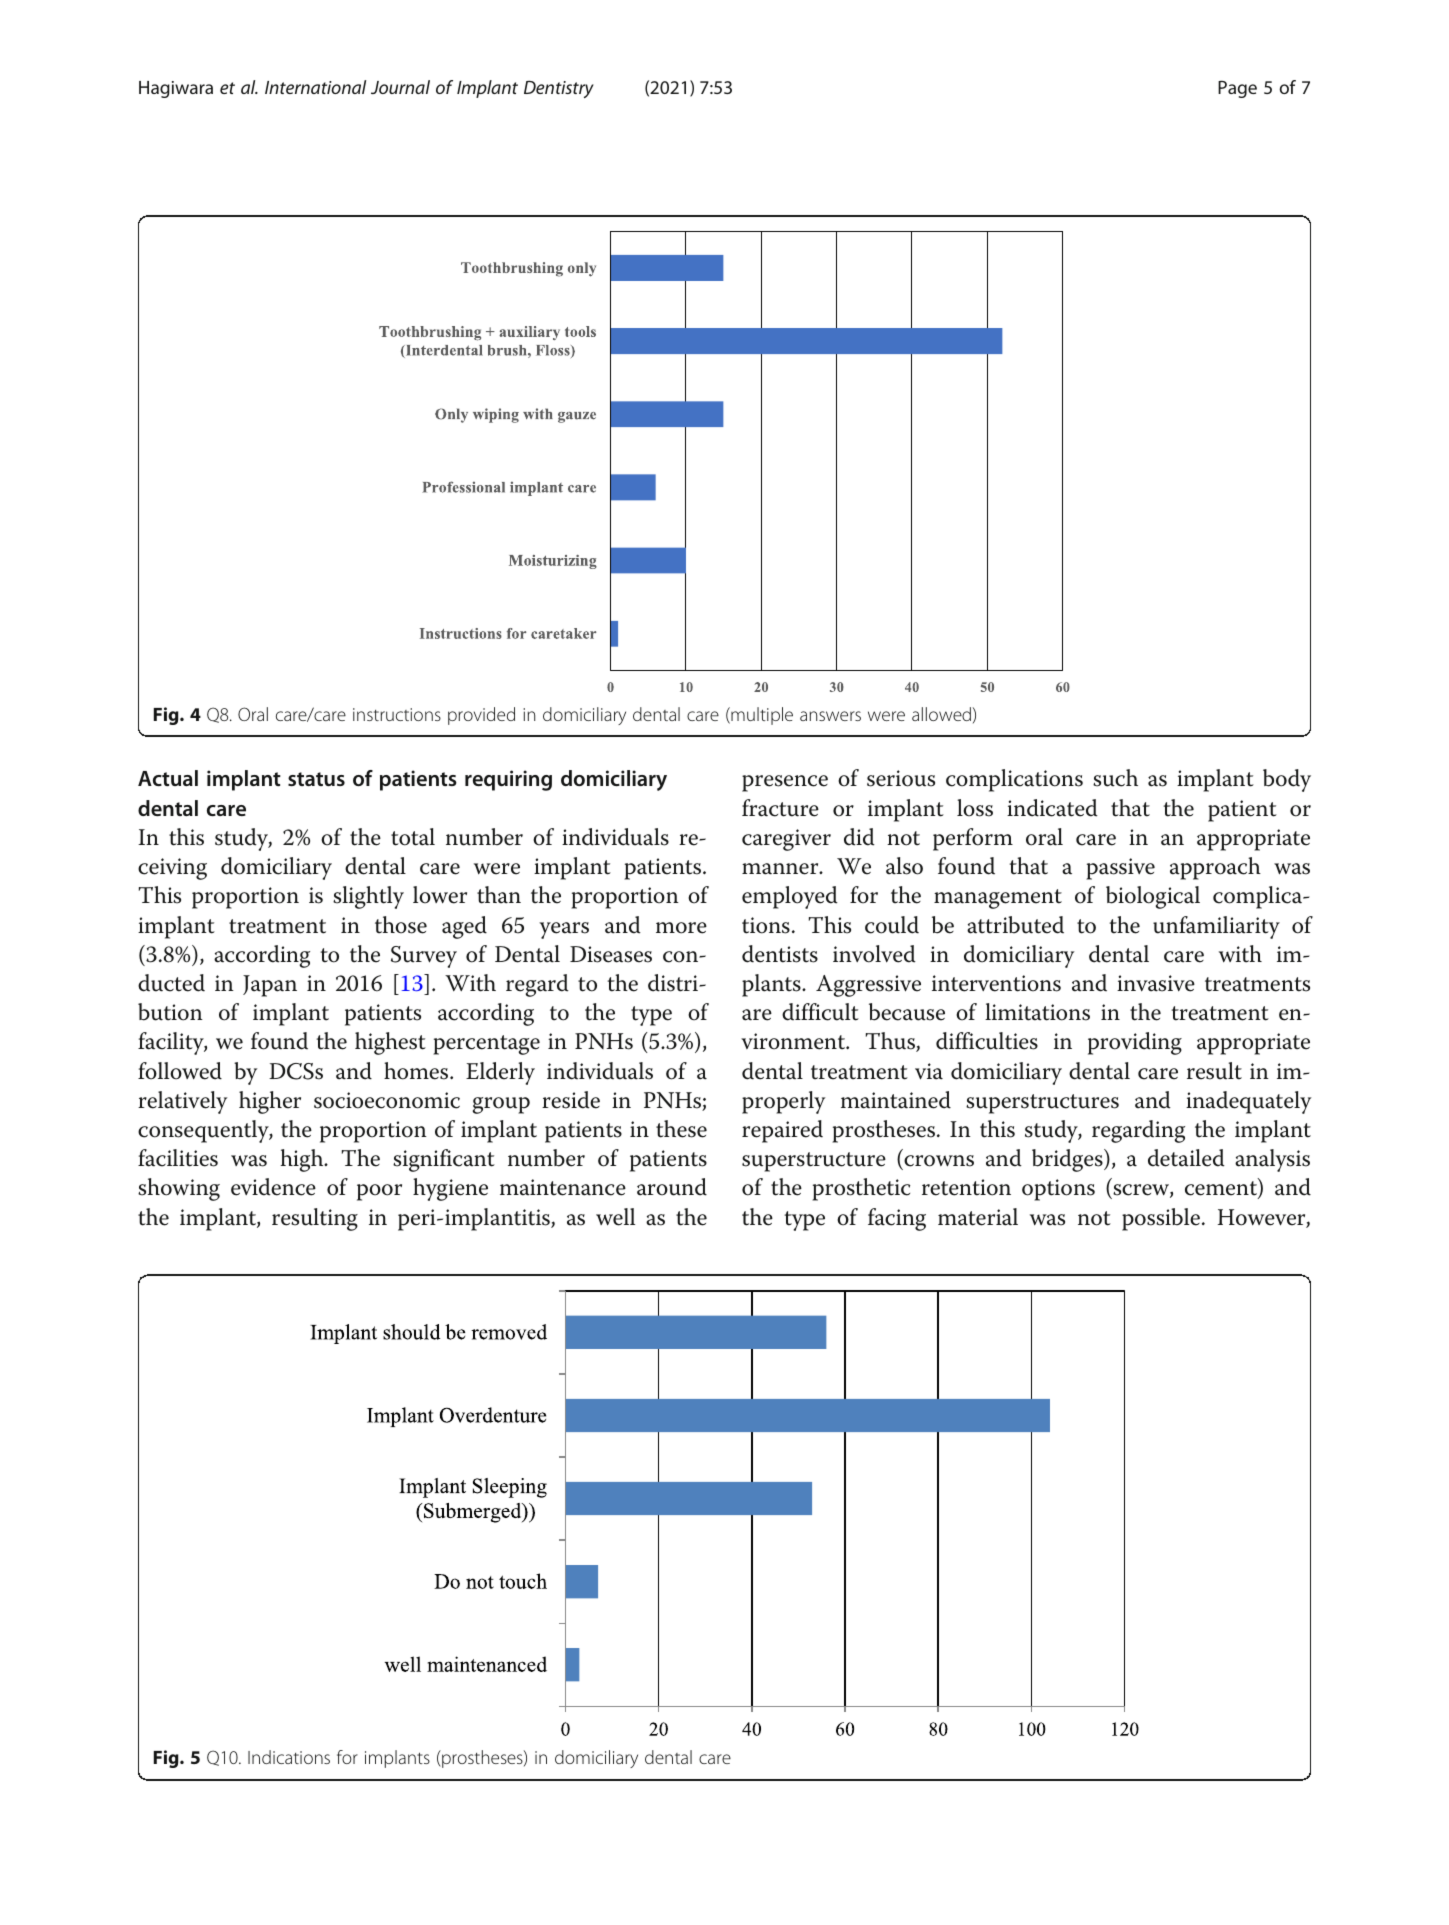 Image resolution: width=1449 pixels, height=1925 pixels. What do you see at coordinates (273, 1187) in the screenshot?
I see `evidence` at bounding box center [273, 1187].
